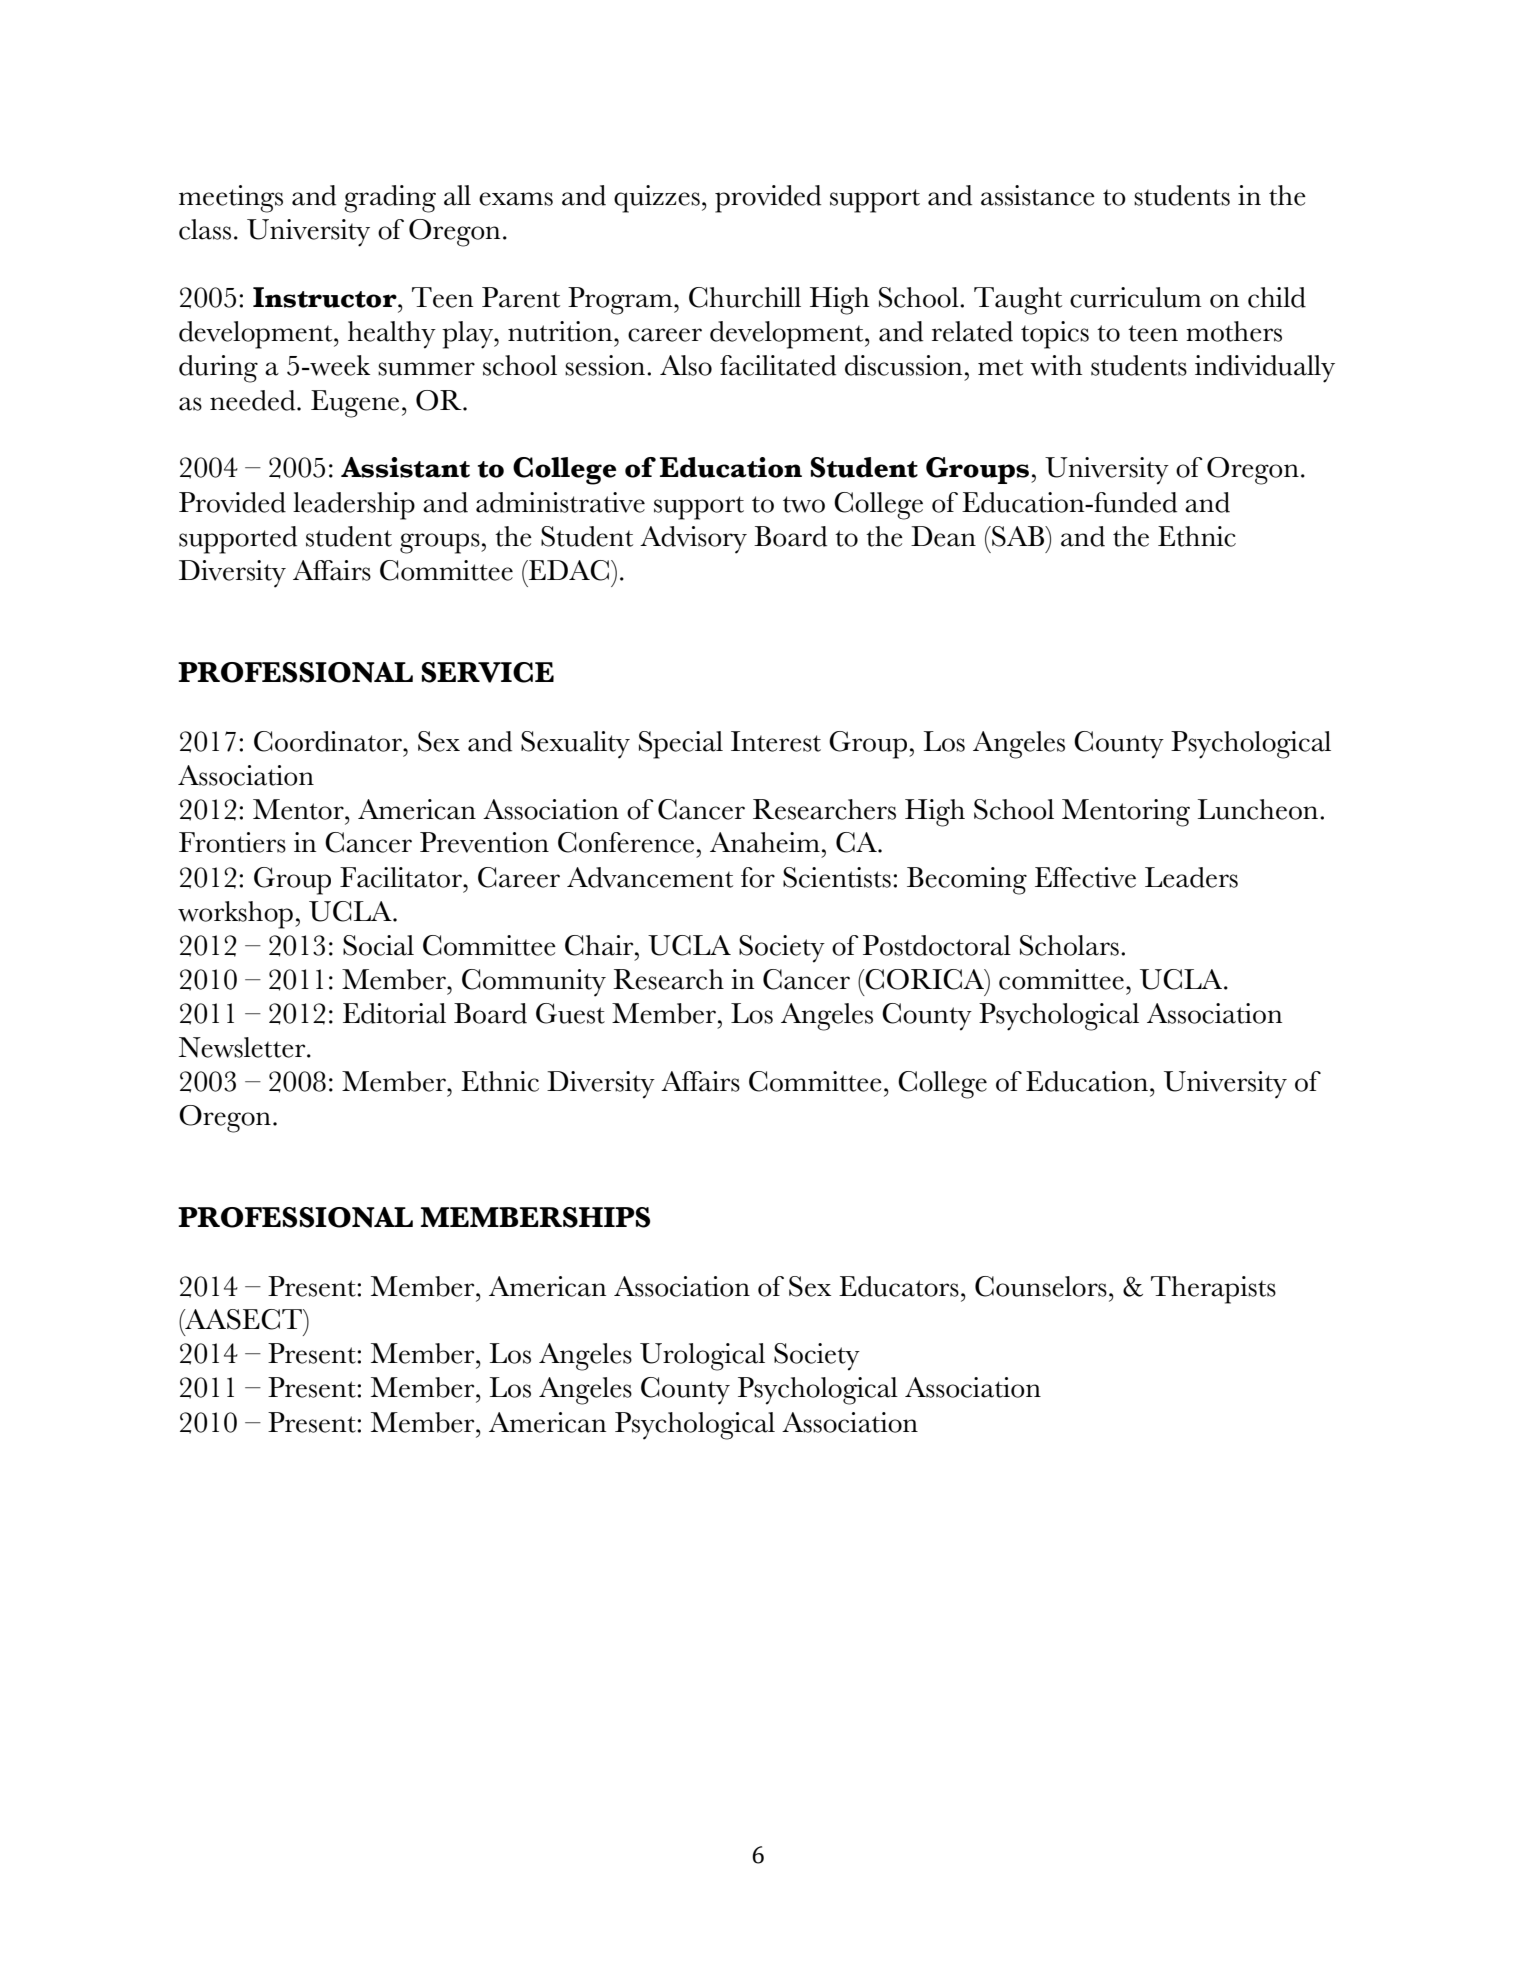 This screenshot has height=1963, width=1517. What do you see at coordinates (329, 741) in the screenshot?
I see `Coordinator` at bounding box center [329, 741].
